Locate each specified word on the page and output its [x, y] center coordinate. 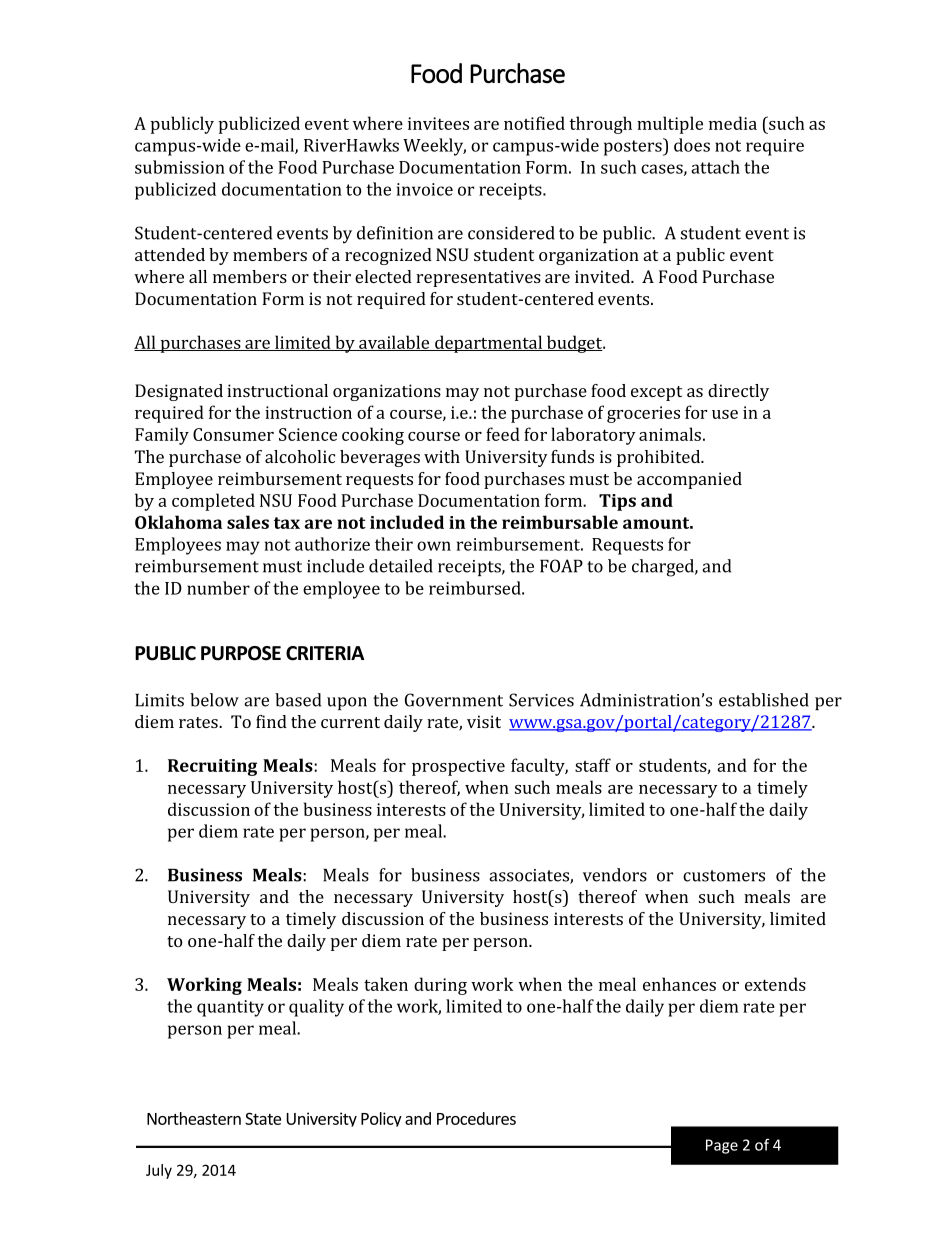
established [764, 700]
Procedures [476, 1118]
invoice [425, 189]
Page [722, 1146]
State [263, 1118]
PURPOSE [241, 653]
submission [180, 167]
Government [454, 700]
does [692, 145]
